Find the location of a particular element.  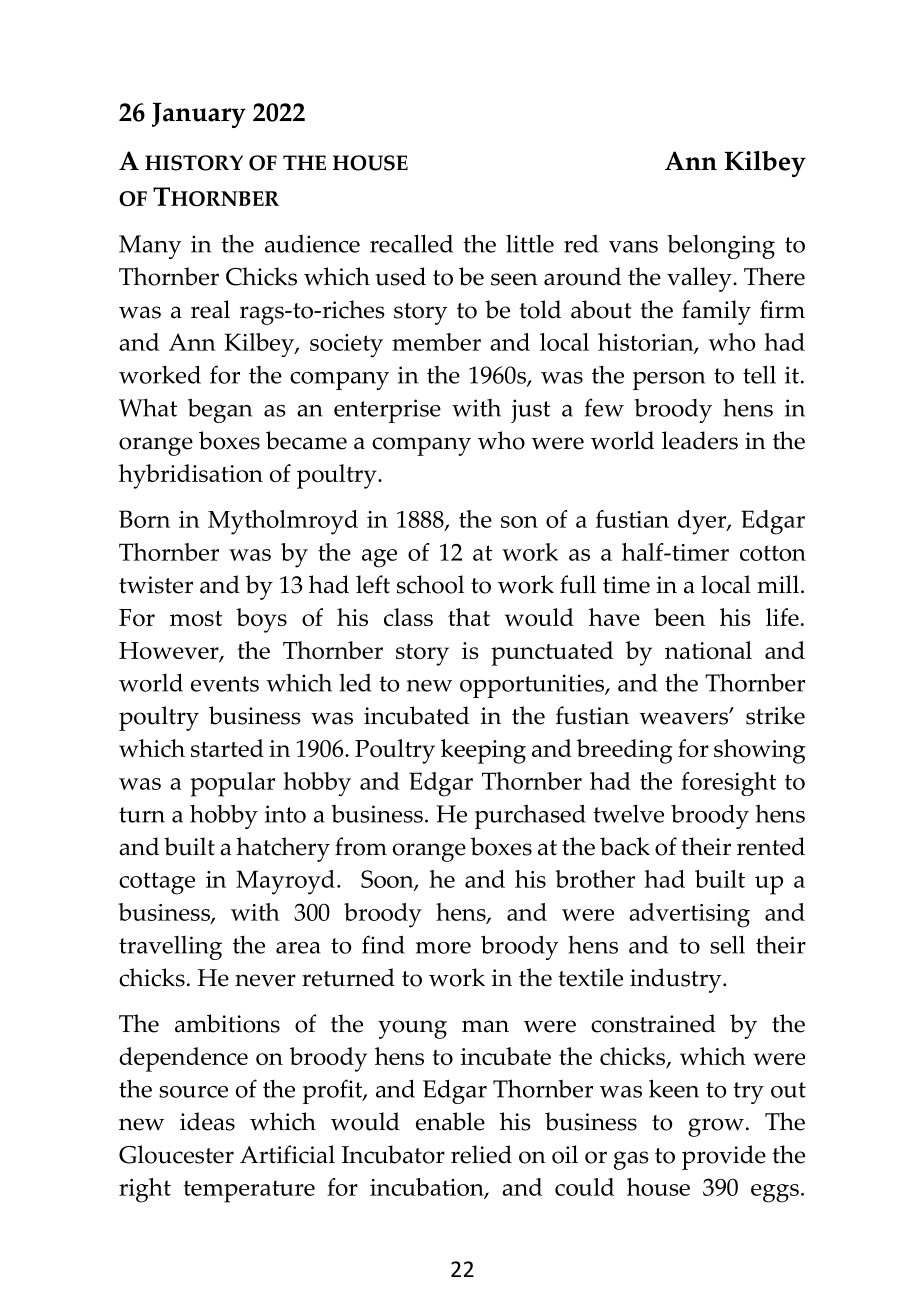

Gloucester is located at coordinates (176, 1154).
